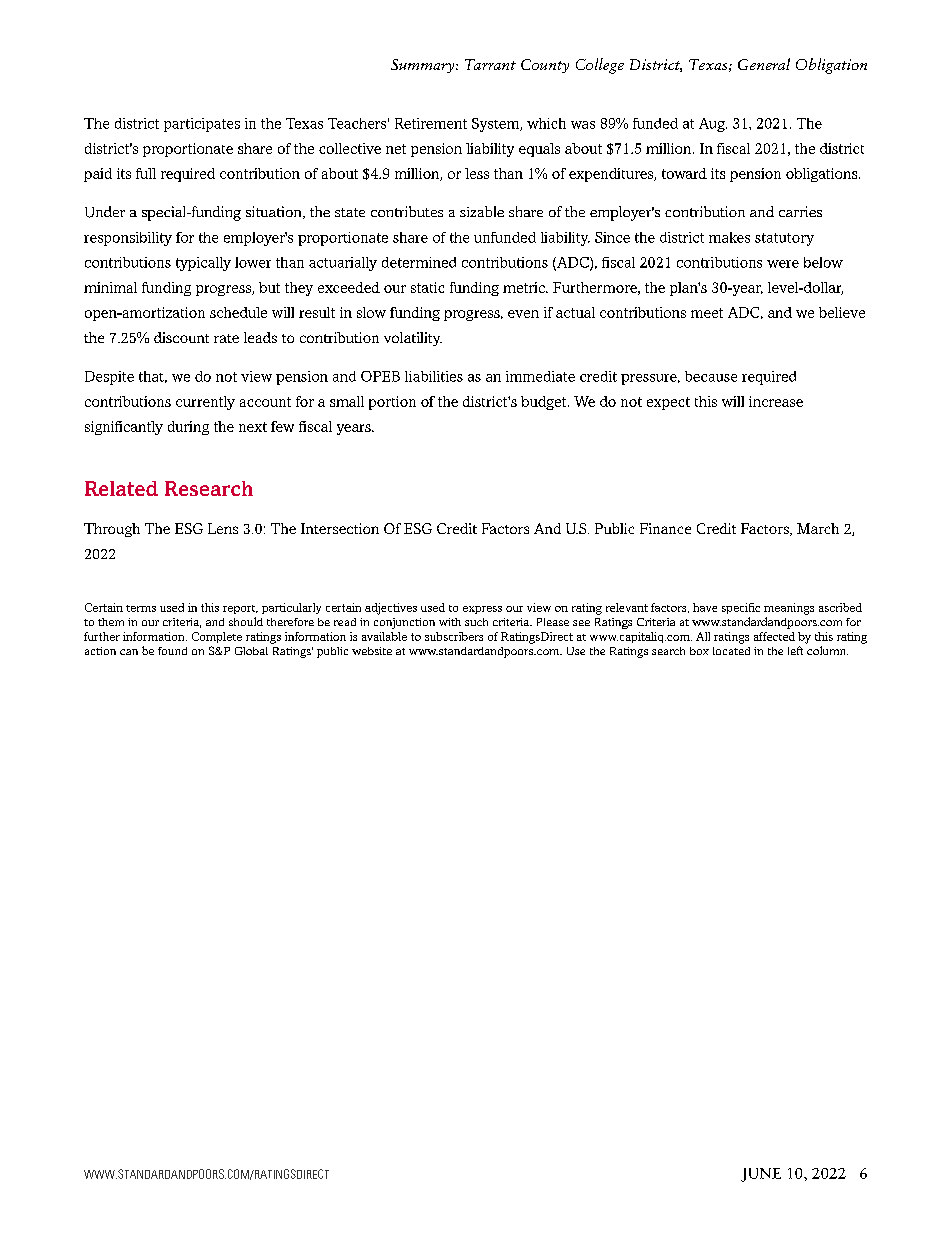  What do you see at coordinates (427, 287) in the screenshot?
I see `static` at bounding box center [427, 287].
